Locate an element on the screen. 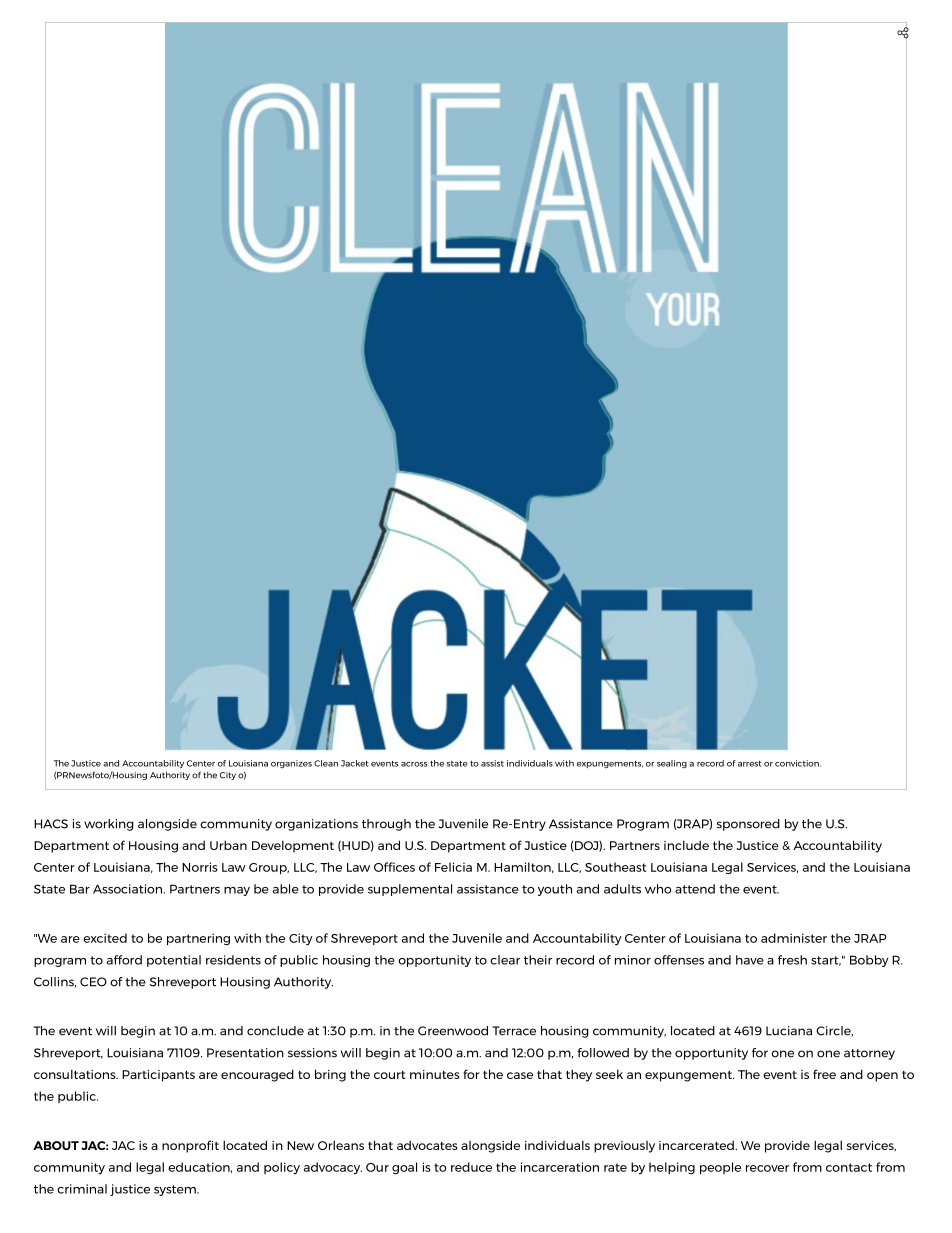 The height and width of the screenshot is (1233, 952). supplemental is located at coordinates (410, 890).
